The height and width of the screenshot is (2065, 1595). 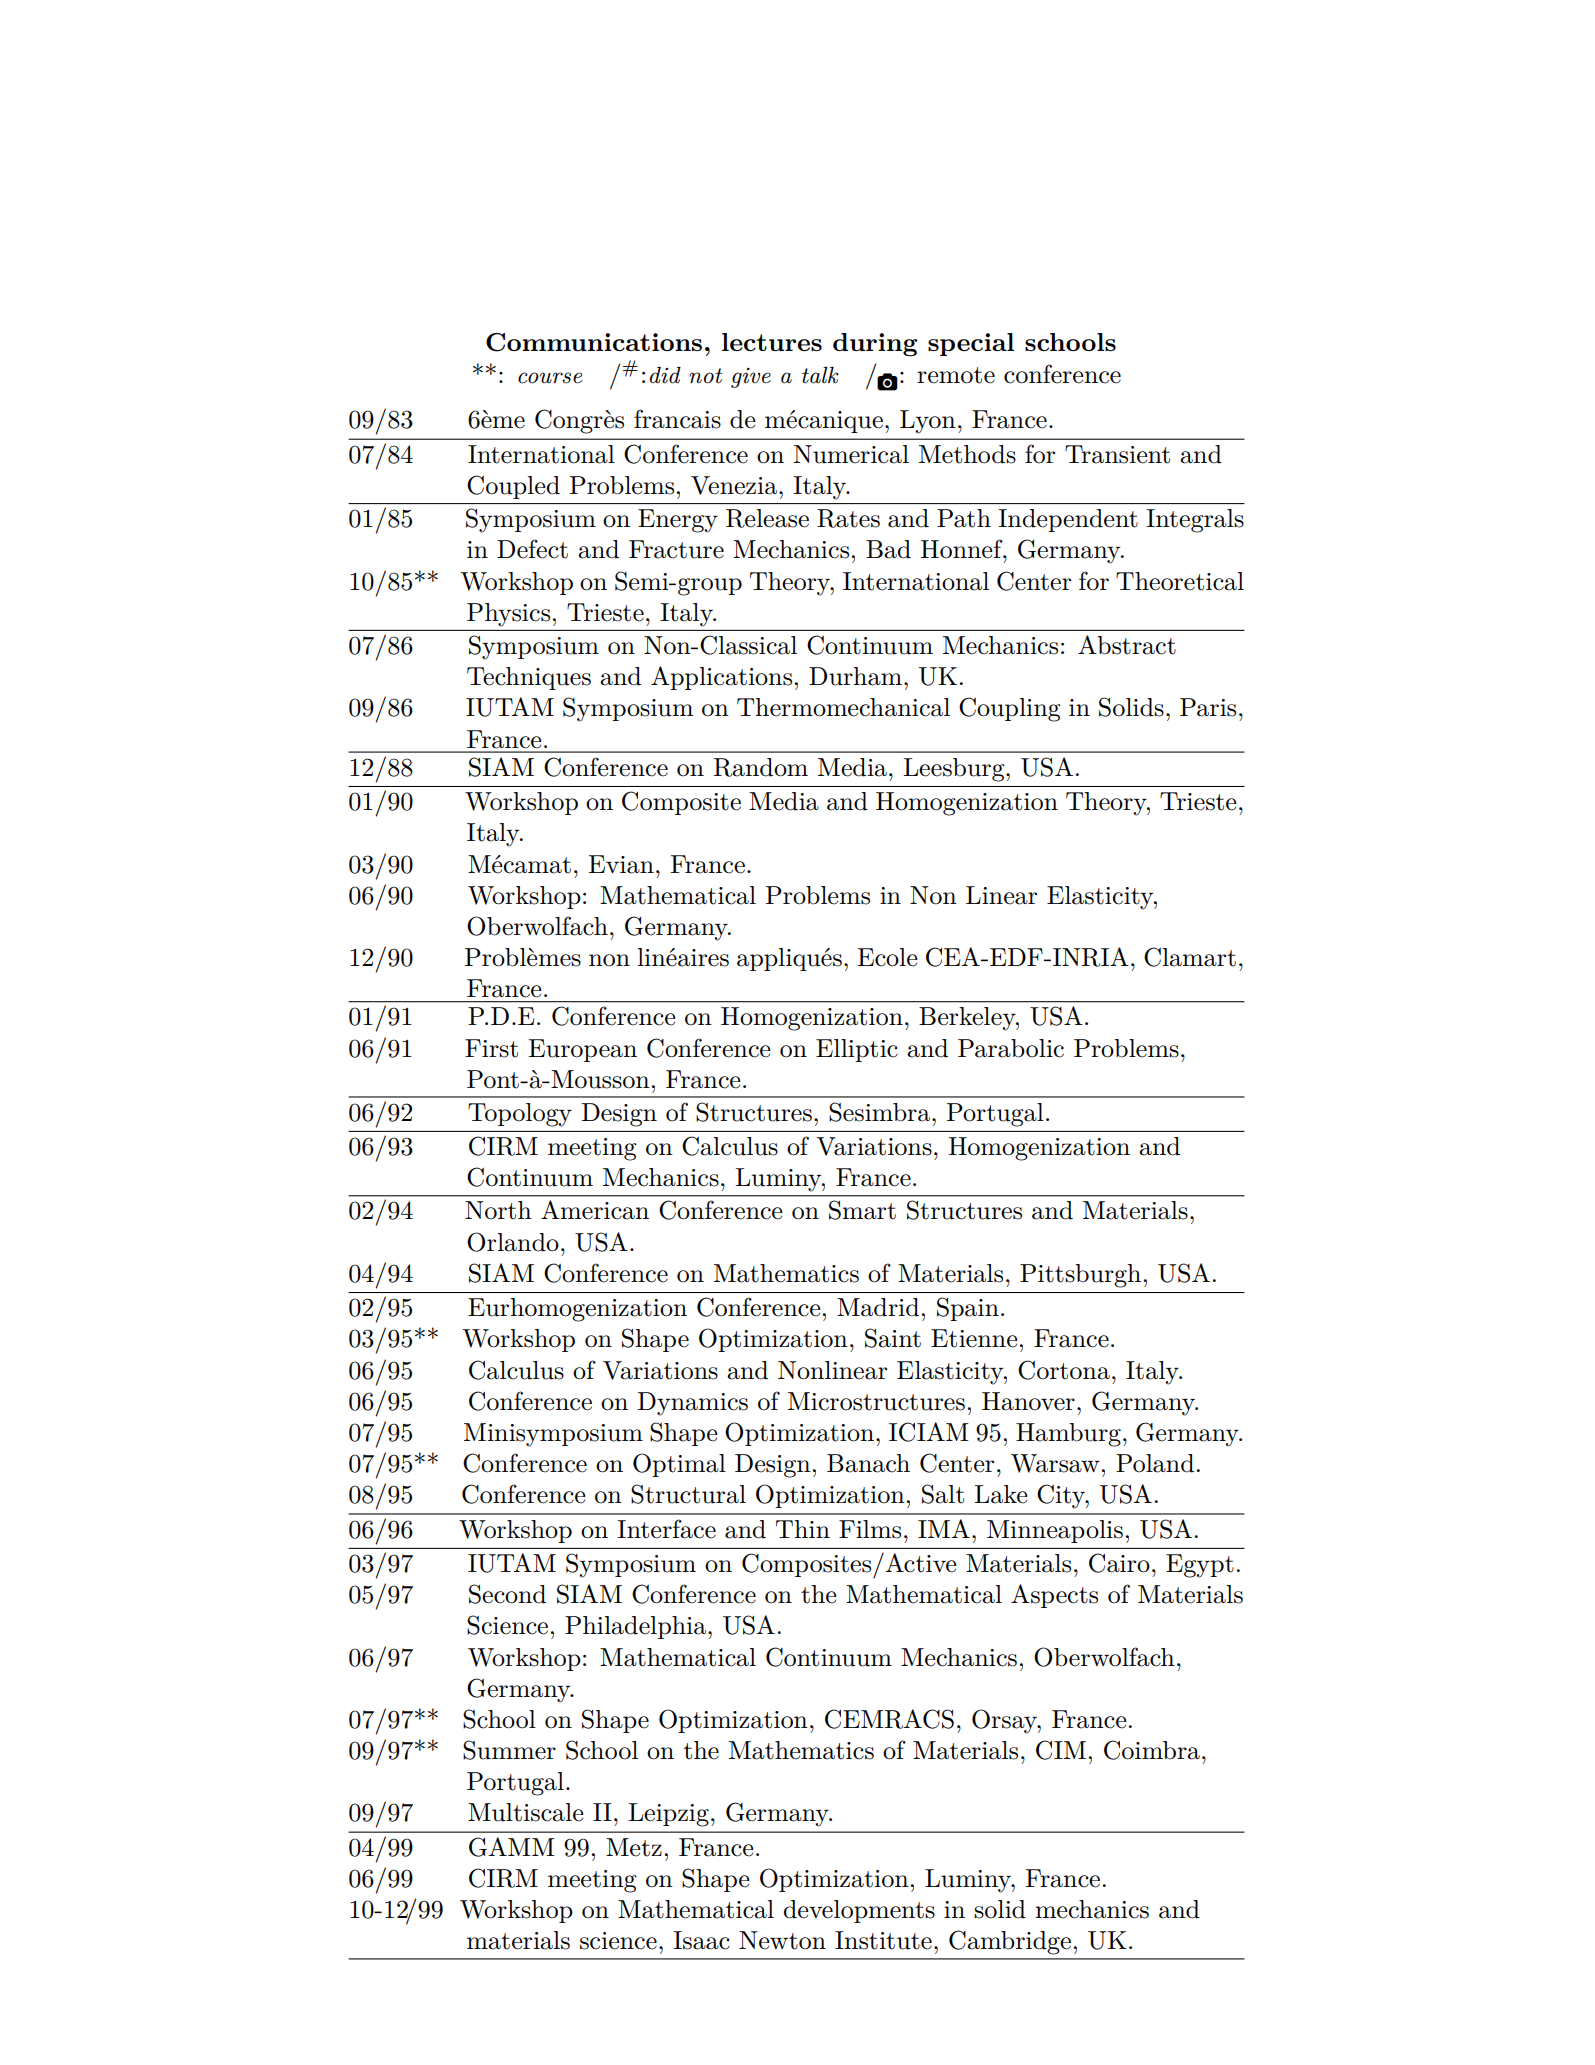 I want to click on Cambridge, so click(x=1010, y=1942).
